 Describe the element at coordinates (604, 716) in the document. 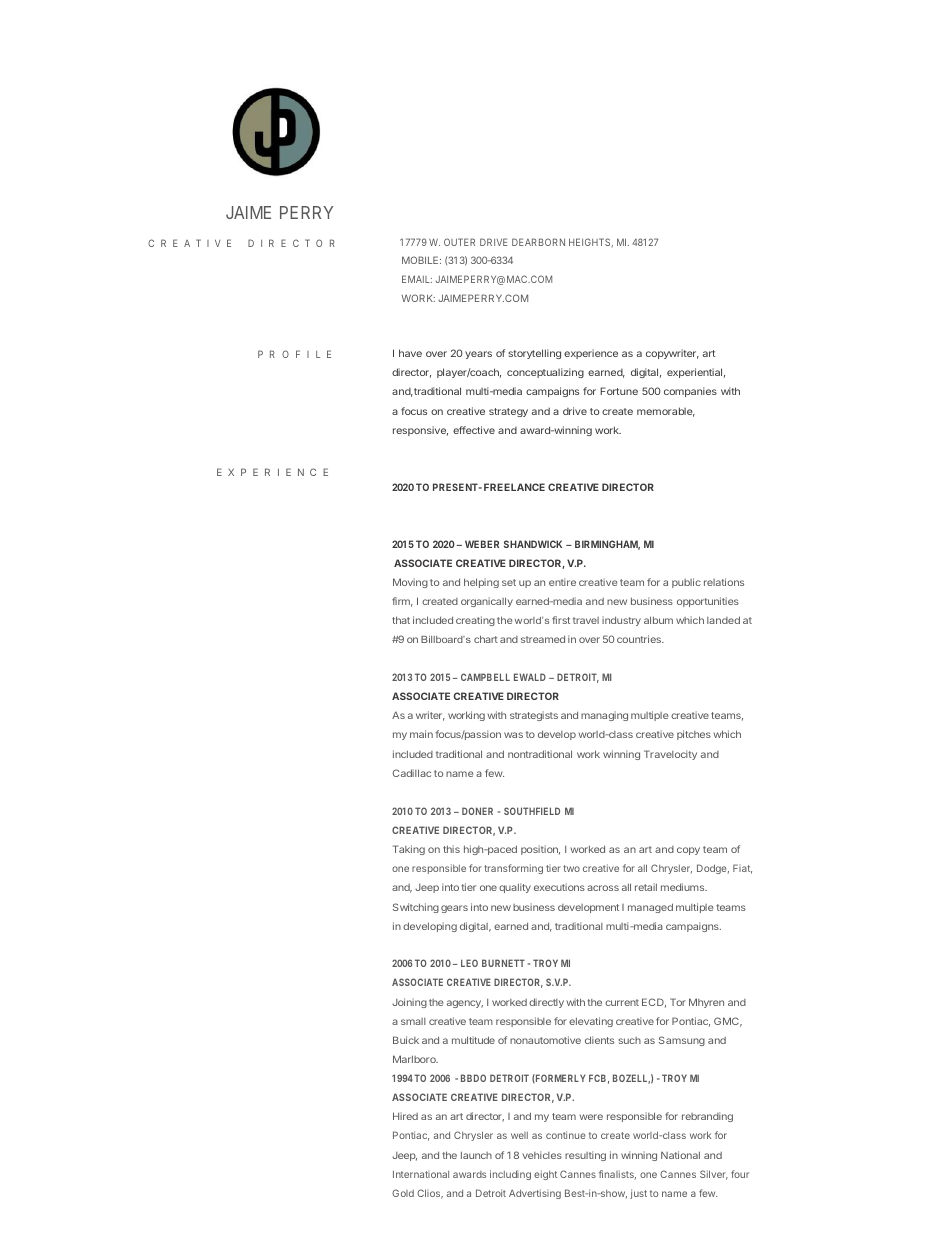

I see `managing` at that location.
